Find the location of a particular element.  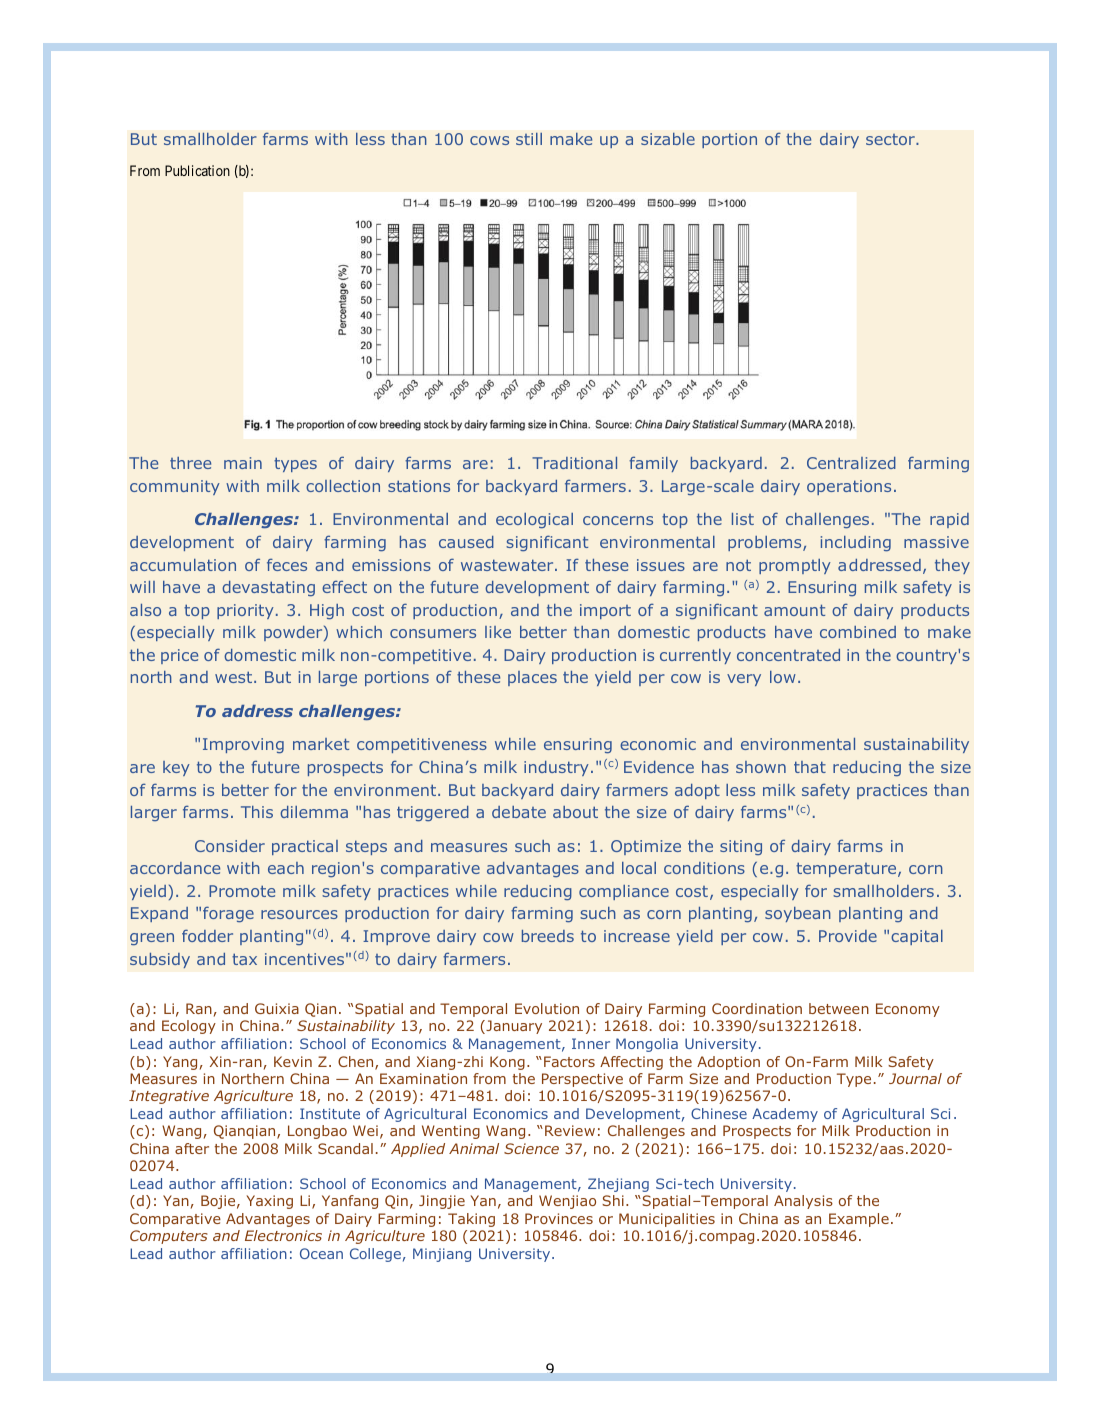

ecological is located at coordinates (534, 520).
